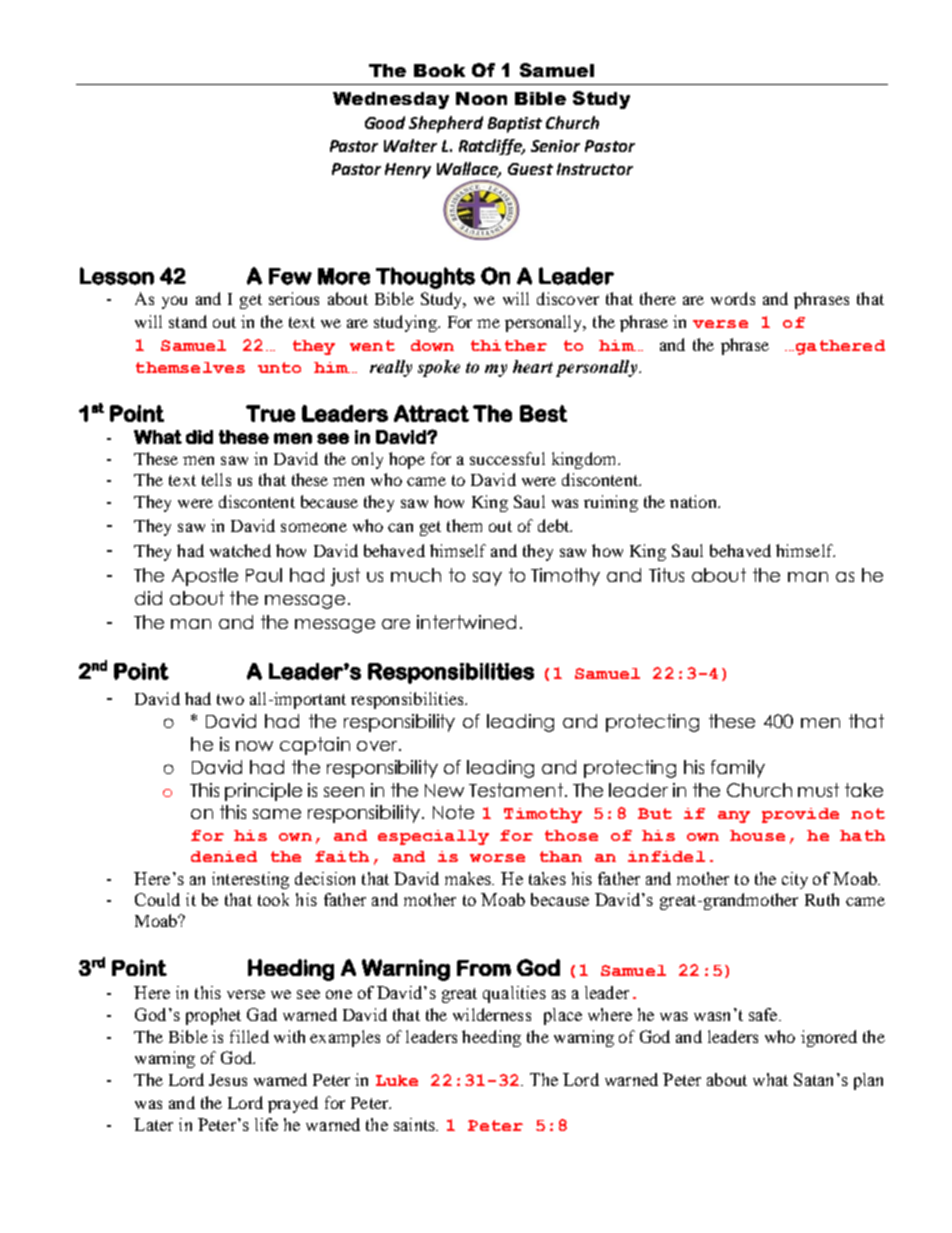 The height and width of the page is (1233, 952). I want to click on denied, so click(224, 856).
